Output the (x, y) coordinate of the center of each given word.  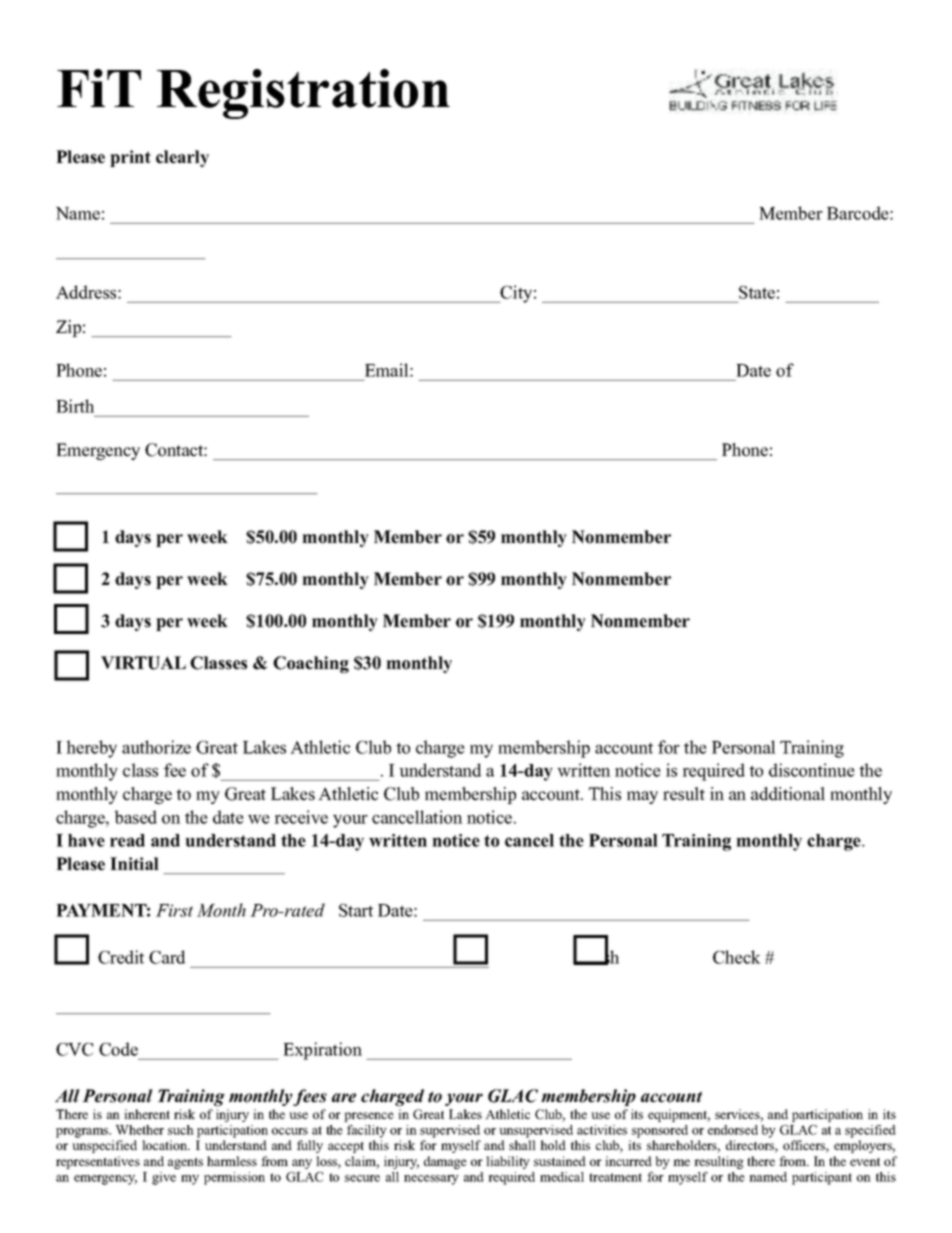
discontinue (812, 770)
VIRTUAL (143, 663)
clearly (182, 158)
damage (445, 1162)
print (130, 158)
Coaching (311, 664)
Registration (303, 94)
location (166, 1145)
